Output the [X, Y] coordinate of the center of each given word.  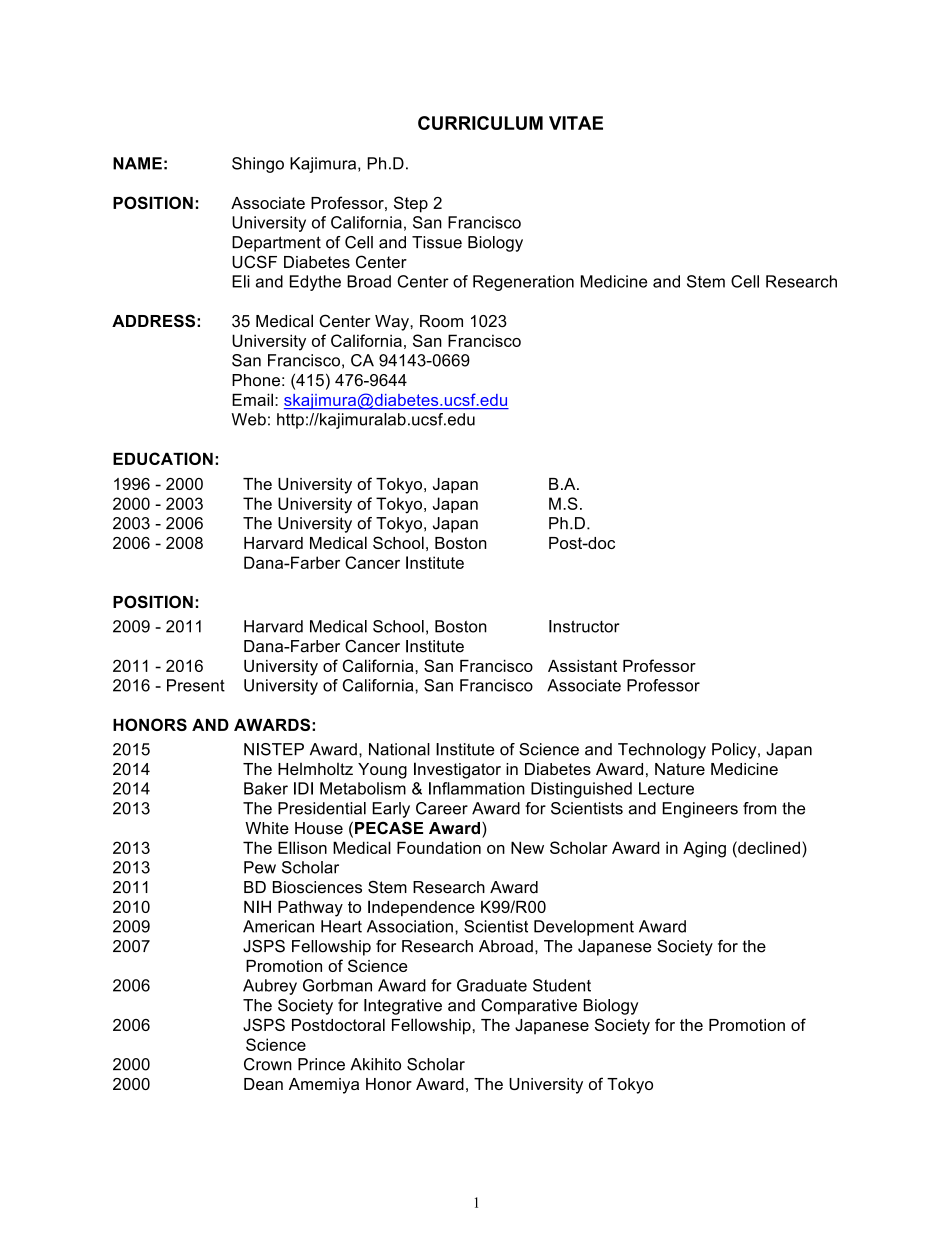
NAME [137, 163]
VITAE [576, 123]
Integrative [403, 1007]
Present [196, 685]
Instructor [584, 626]
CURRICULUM [480, 123]
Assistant [582, 666]
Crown [268, 1064]
